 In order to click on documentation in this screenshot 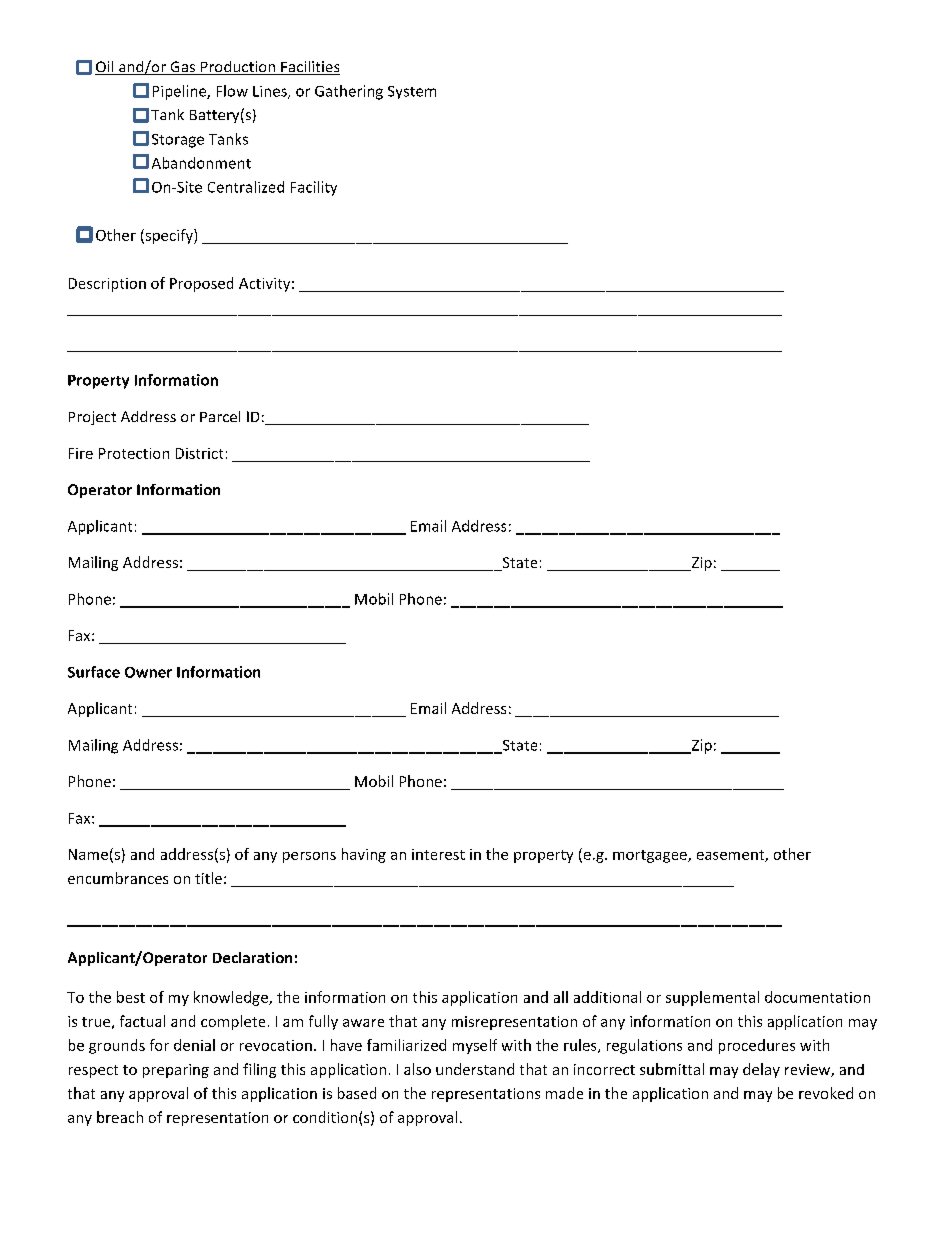, I will do `click(817, 997)`.
